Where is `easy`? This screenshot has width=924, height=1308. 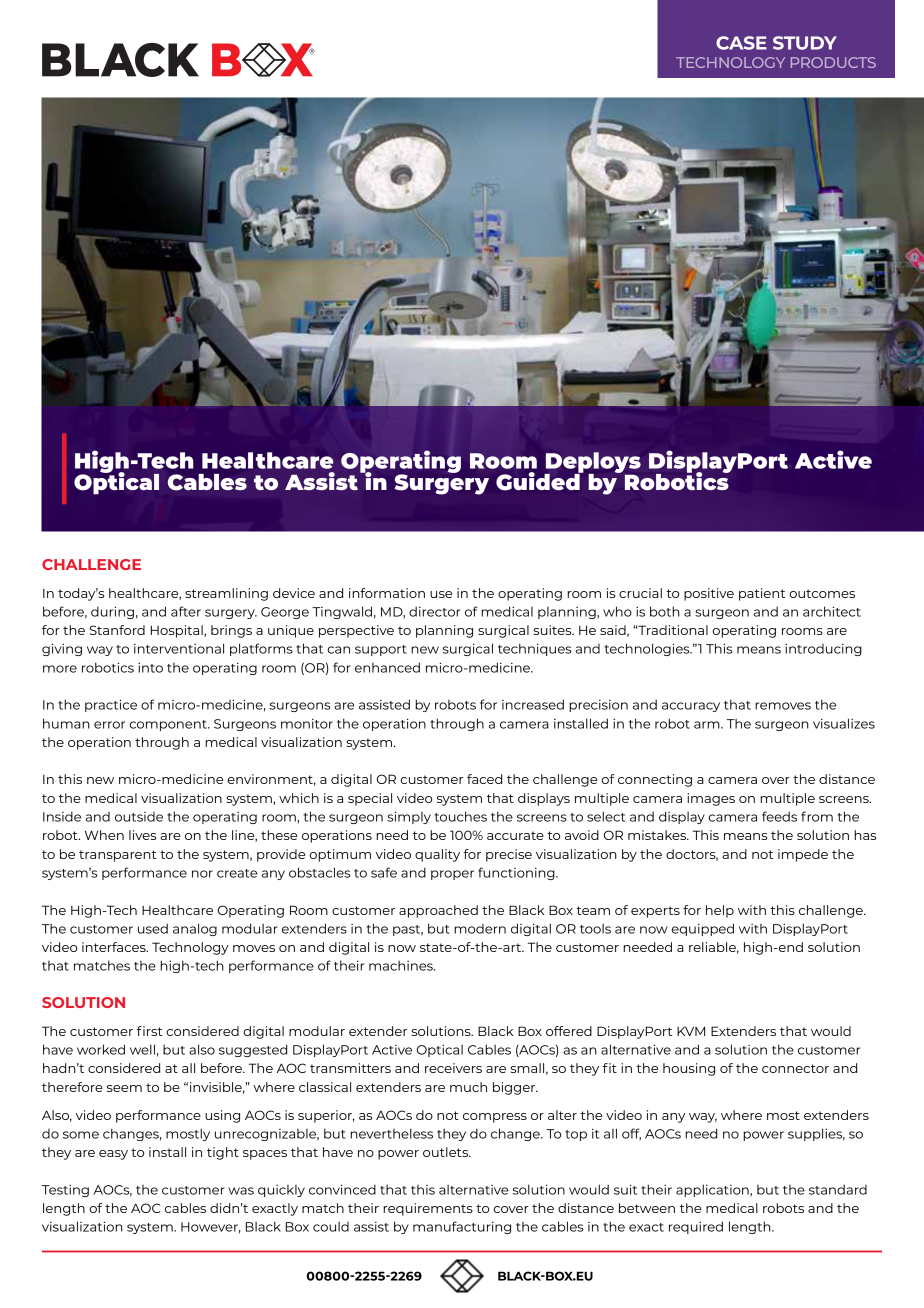 easy is located at coordinates (113, 1155).
